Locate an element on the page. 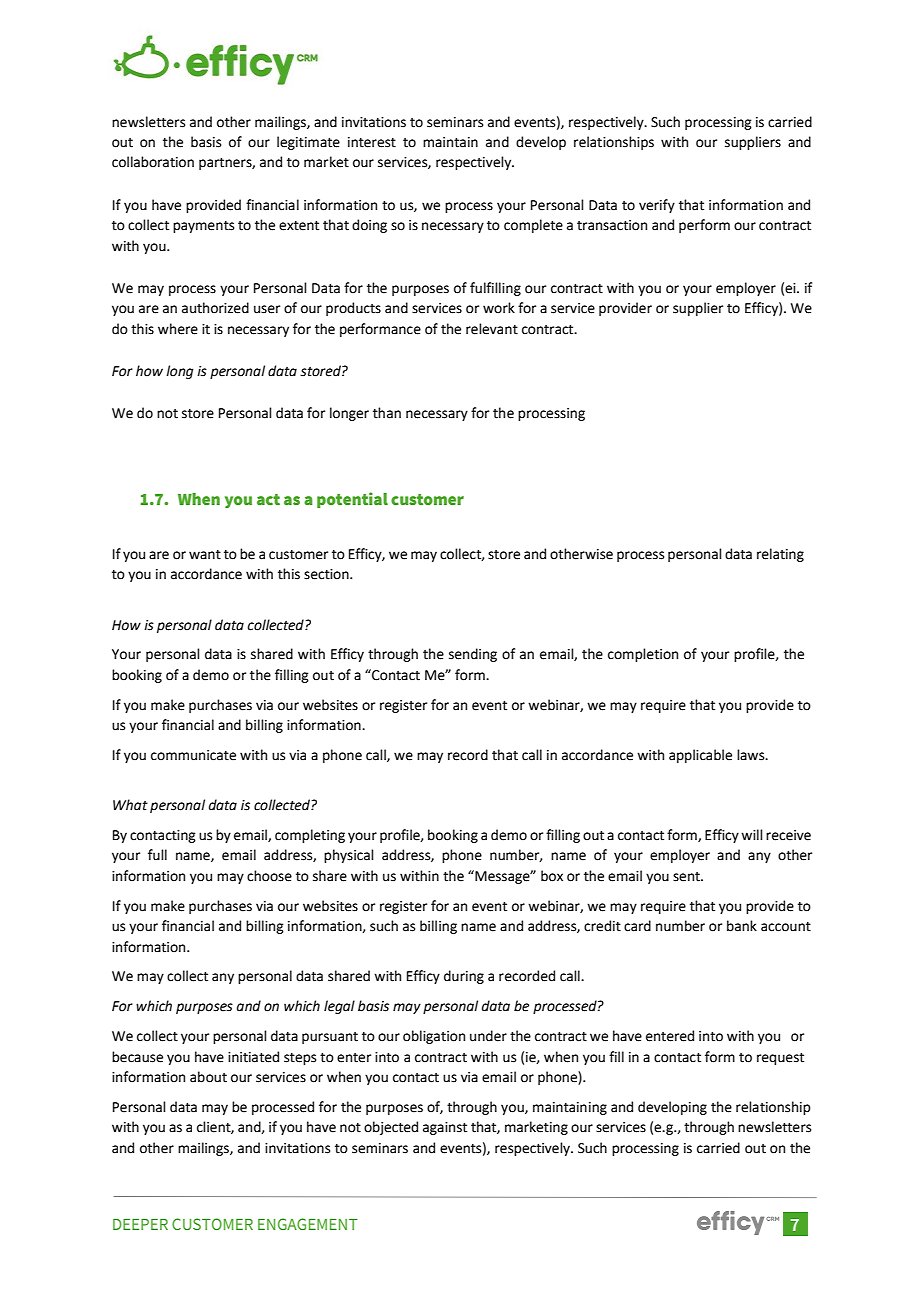 Image resolution: width=924 pixels, height=1308 pixels. relating is located at coordinates (780, 555).
